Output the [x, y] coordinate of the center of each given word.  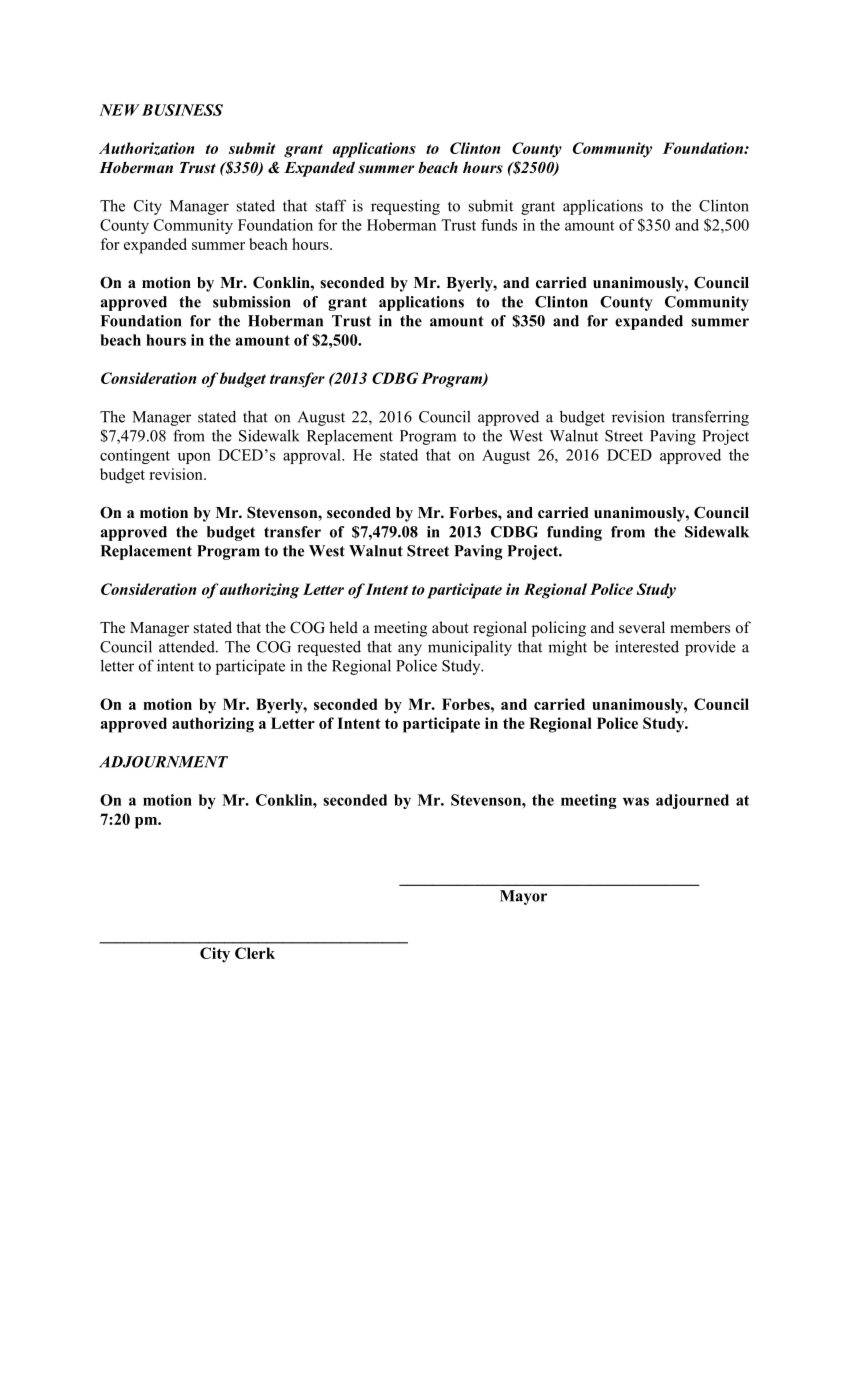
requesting [405, 207]
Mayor [523, 897]
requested [329, 648]
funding [574, 533]
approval [313, 456]
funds [499, 225]
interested [647, 646]
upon [194, 458]
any [410, 650]
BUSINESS [182, 110]
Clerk [255, 953]
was [636, 801]
